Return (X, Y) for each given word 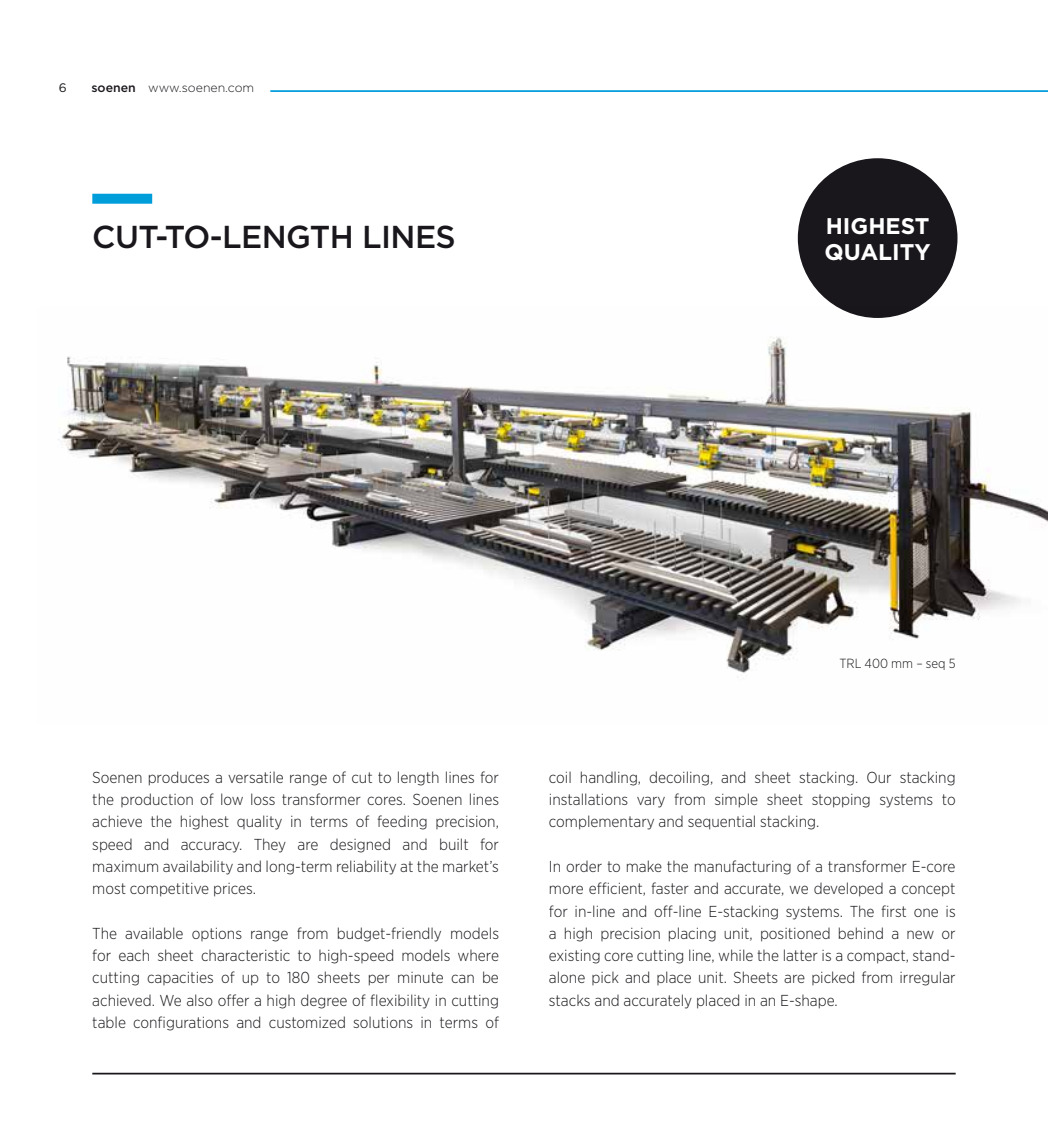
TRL (850, 663)
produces (179, 778)
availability (198, 867)
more (566, 889)
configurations (181, 1023)
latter (801, 955)
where (478, 955)
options (217, 934)
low (232, 799)
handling (610, 778)
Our (879, 777)
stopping (841, 801)
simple (736, 800)
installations (589, 799)
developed (848, 889)
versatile (255, 777)
